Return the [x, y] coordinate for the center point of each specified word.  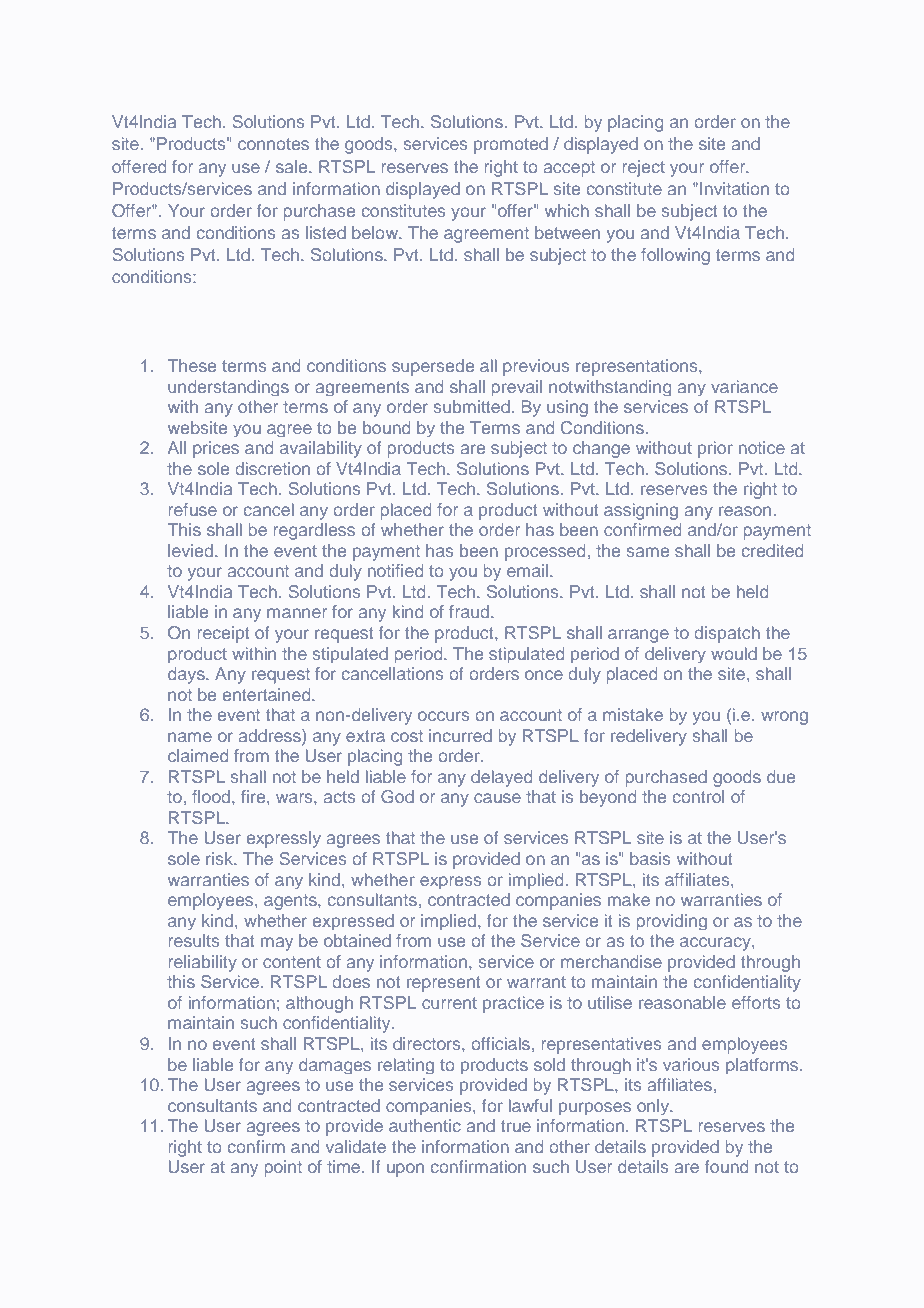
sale [293, 166]
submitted [472, 406]
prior [715, 449]
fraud [470, 611]
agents [291, 902]
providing [672, 922]
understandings [228, 388]
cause [497, 798]
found [726, 1166]
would [734, 653]
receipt [223, 634]
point [283, 1168]
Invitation [734, 188]
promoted [511, 145]
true [516, 1126]
